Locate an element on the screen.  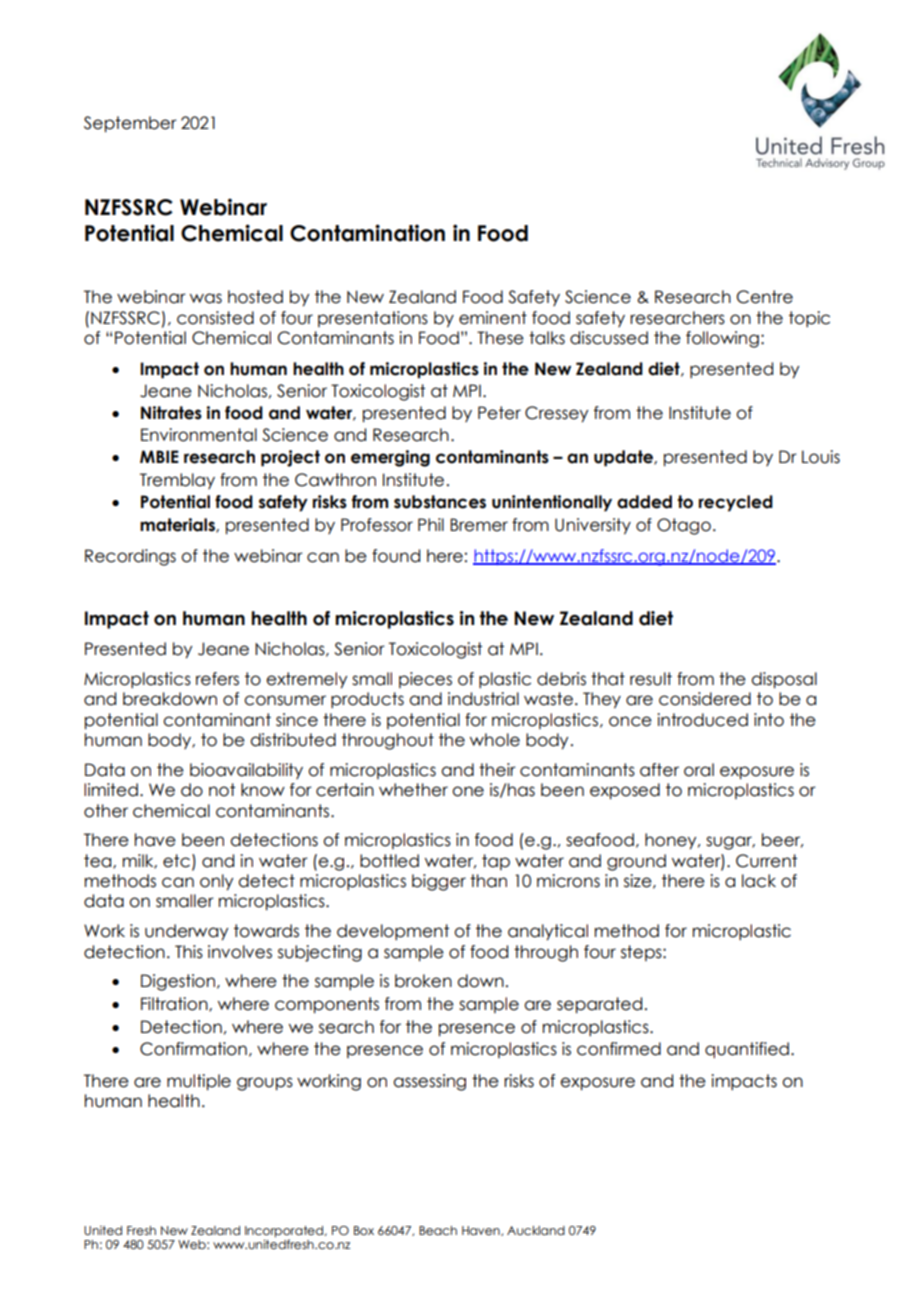
materials is located at coordinates (178, 525).
